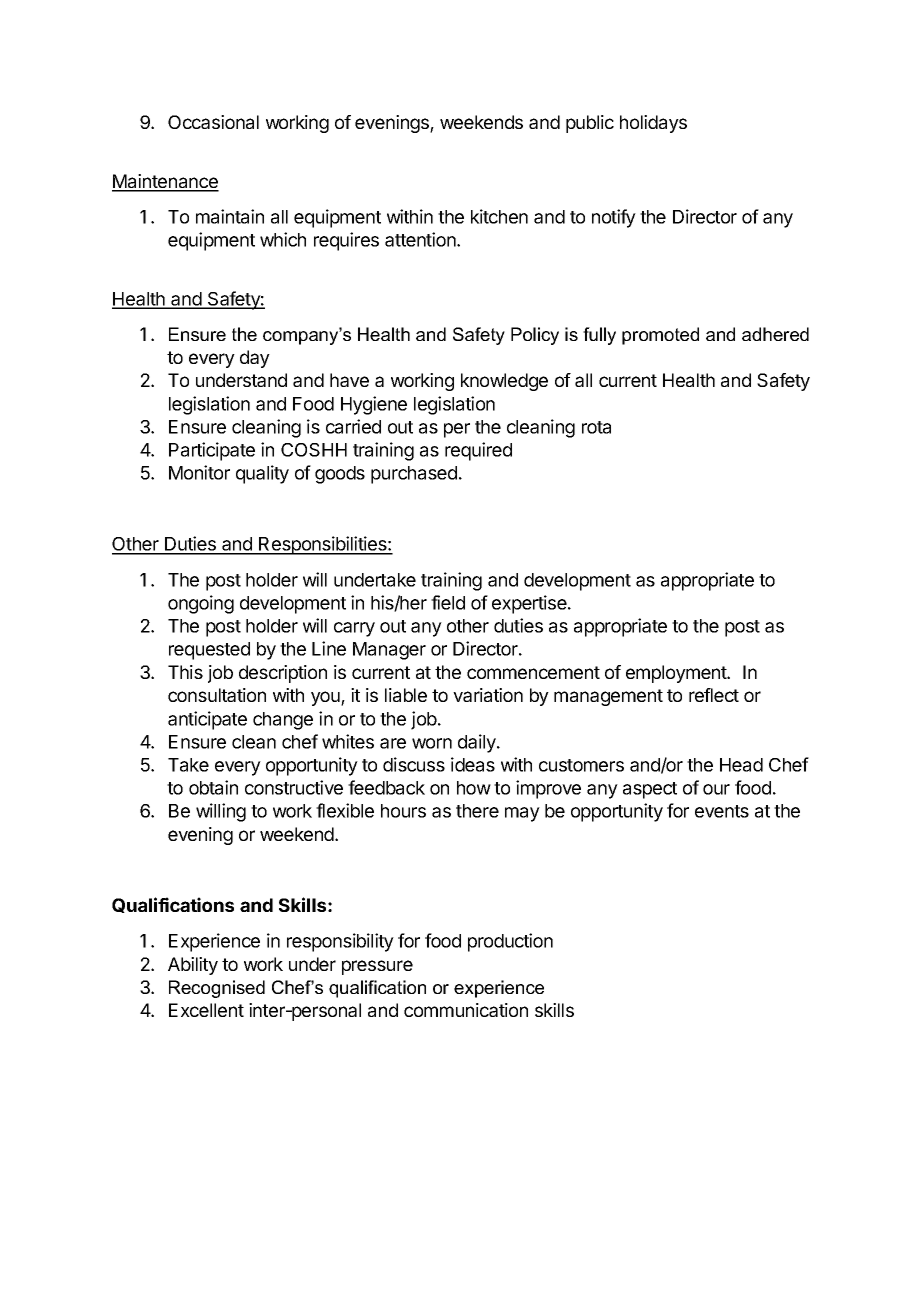 This document has height=1308, width=924. Describe the element at coordinates (466, 1010) in the document. I see `communication` at that location.
